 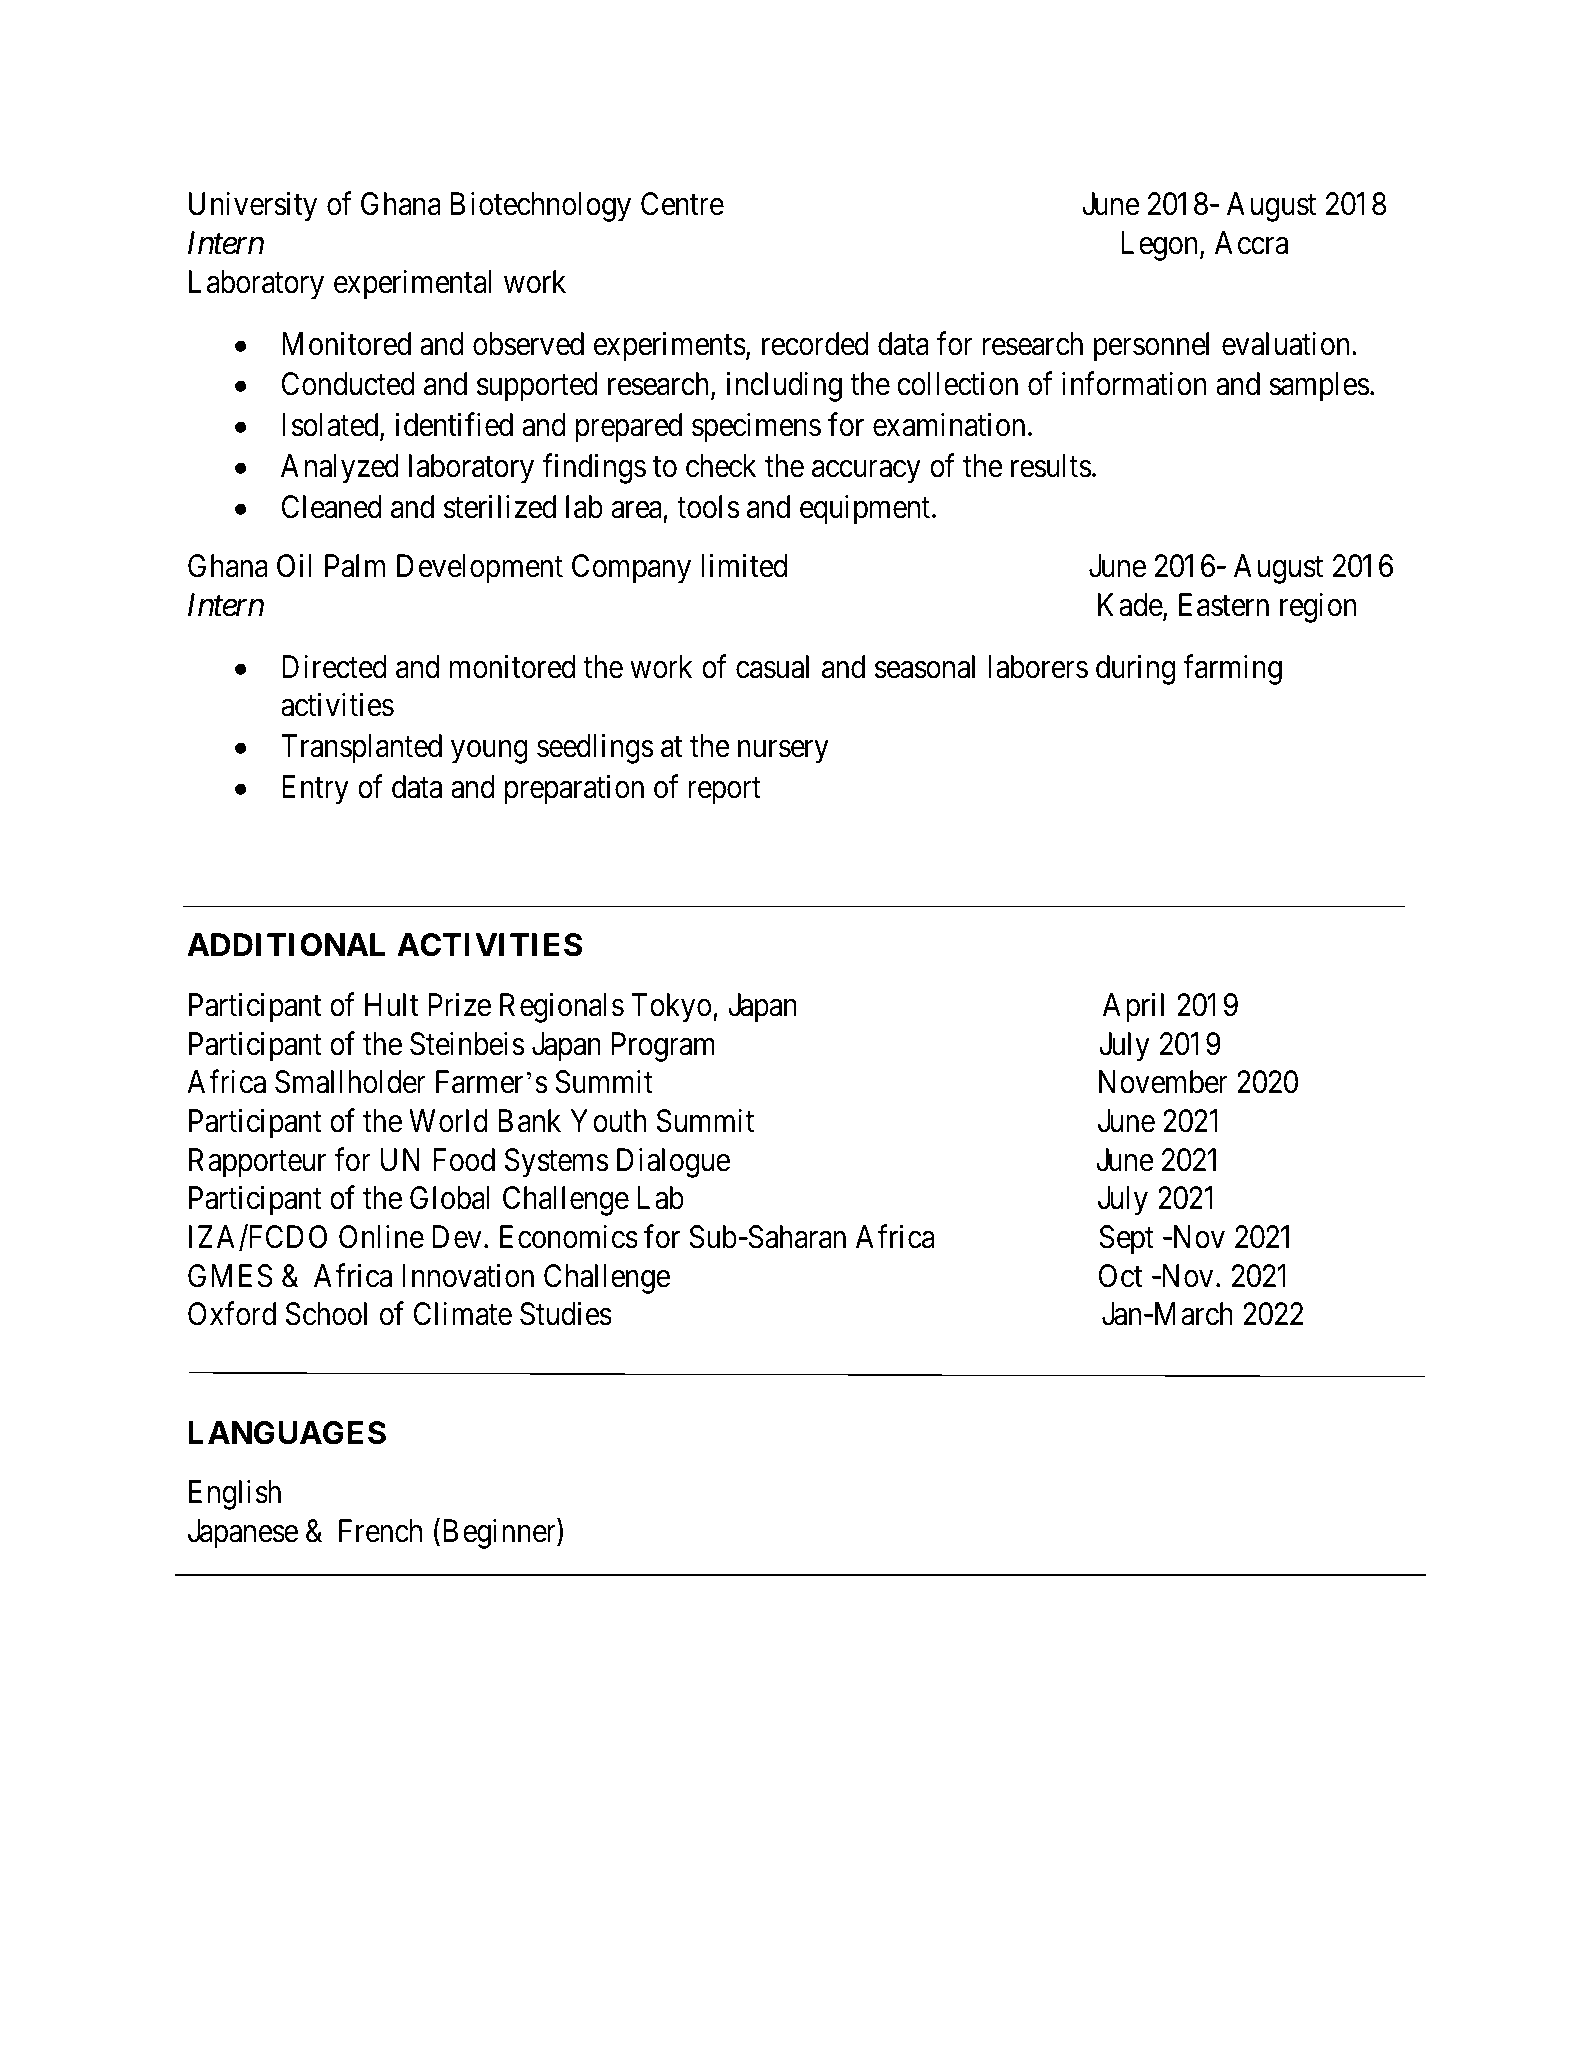 I want to click on French, so click(x=380, y=1531).
